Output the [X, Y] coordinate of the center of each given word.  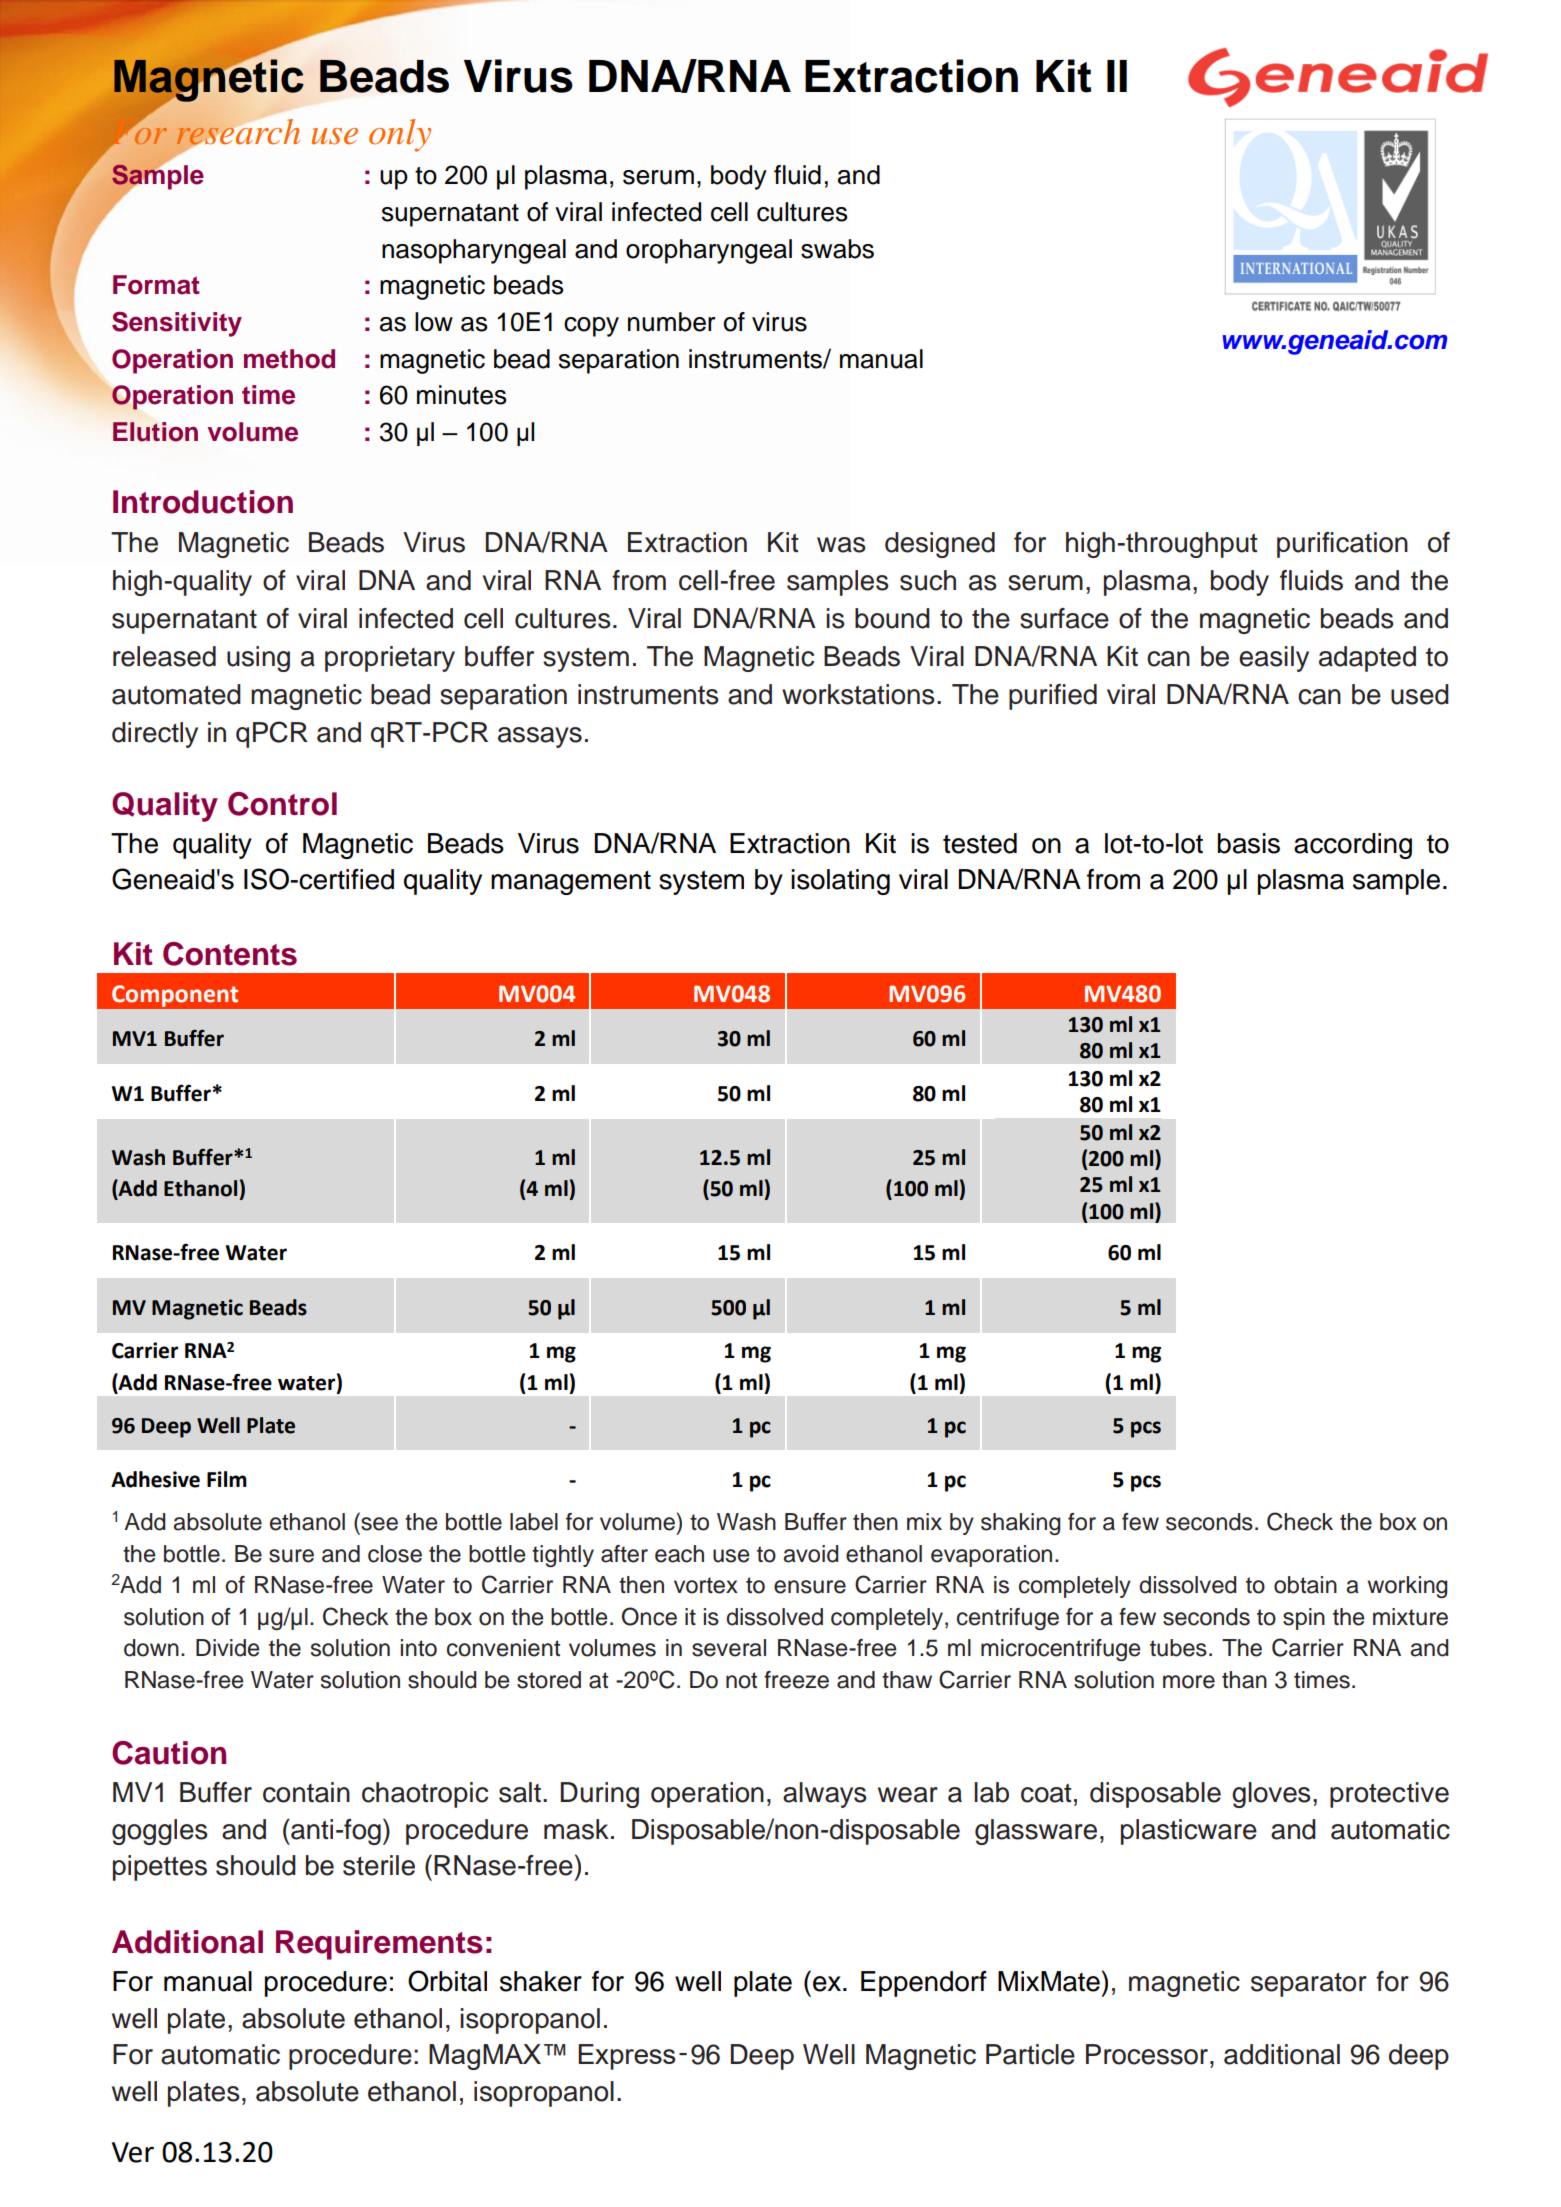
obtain [1305, 1585]
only [400, 135]
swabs [837, 249]
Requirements [379, 1945]
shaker [541, 1981]
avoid [811, 1554]
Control [282, 804]
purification [1342, 545]
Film [227, 1479]
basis [1249, 843]
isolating [840, 882]
